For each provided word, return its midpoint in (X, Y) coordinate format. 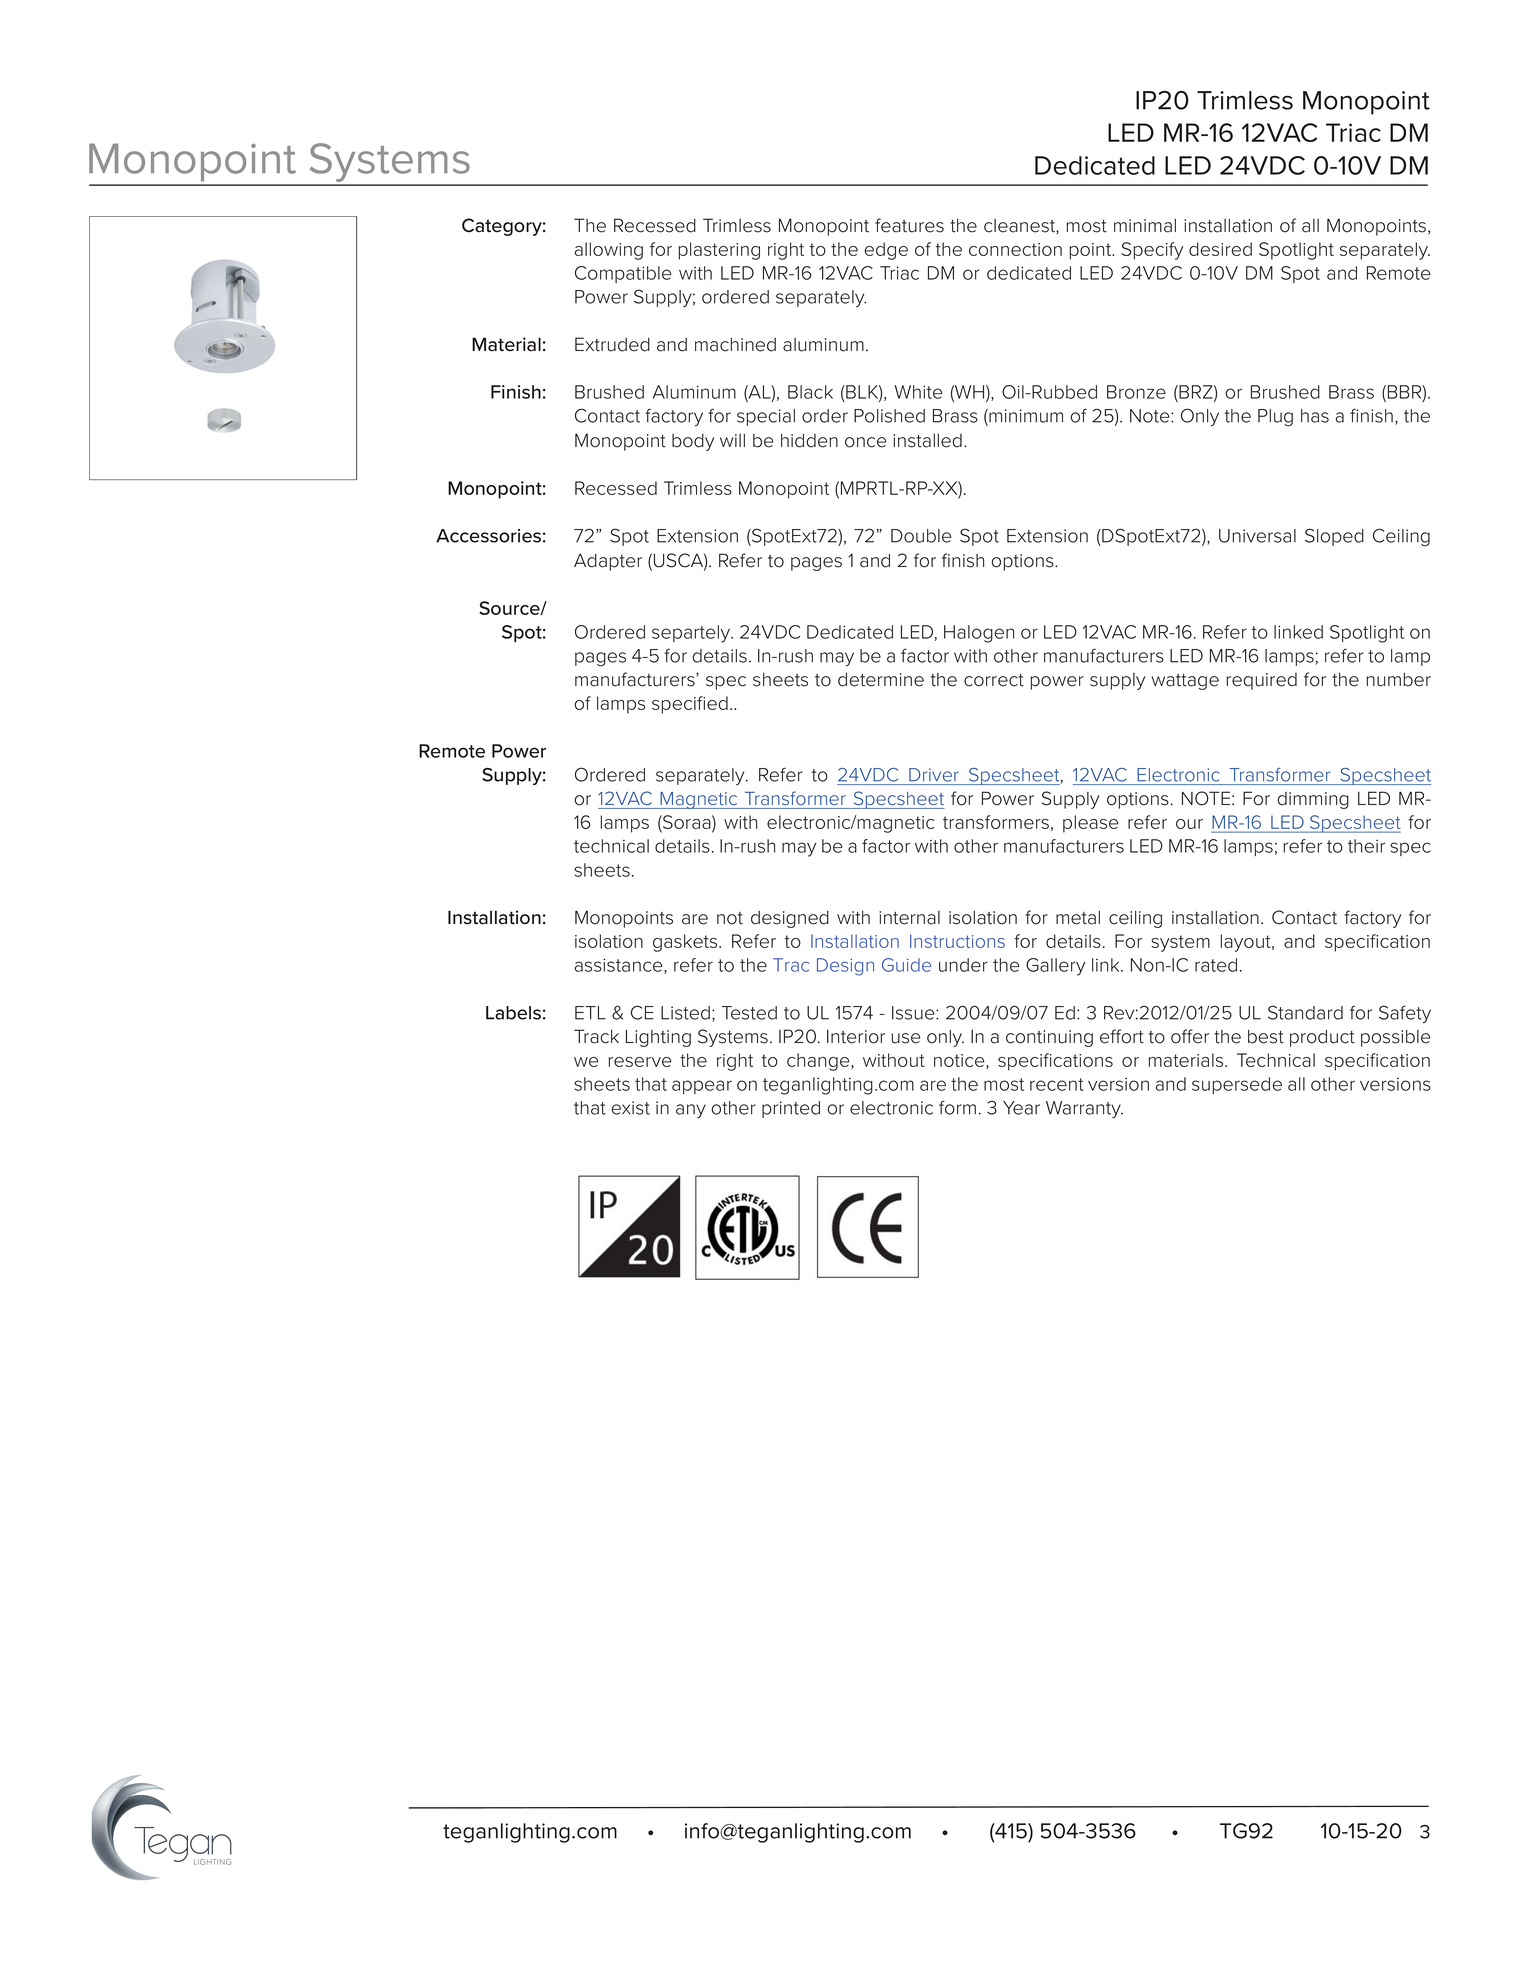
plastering (719, 251)
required (1261, 681)
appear (702, 1087)
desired (1220, 249)
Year (1021, 1108)
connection (1015, 249)
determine (881, 680)
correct (994, 680)
